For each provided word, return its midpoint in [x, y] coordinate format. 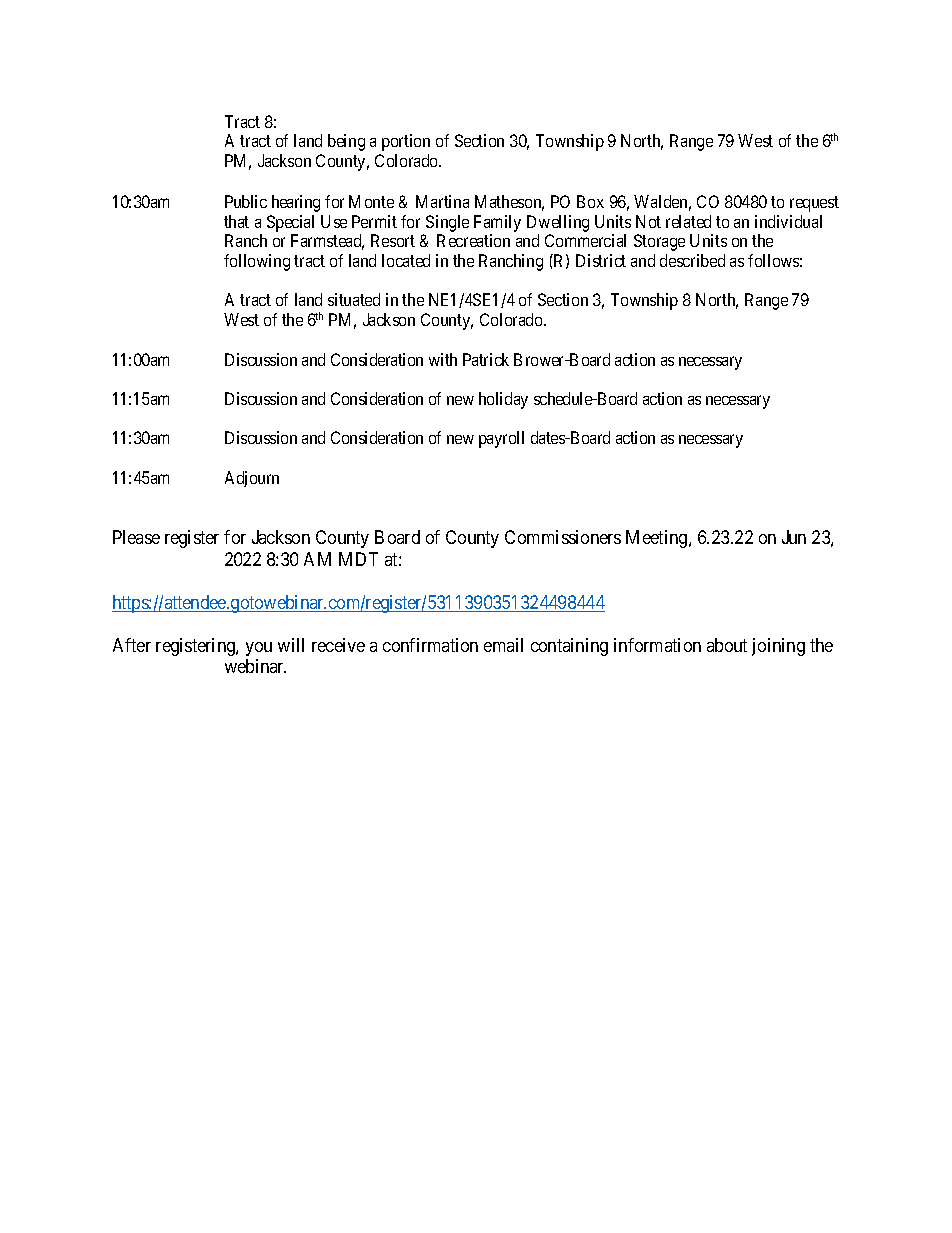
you [259, 649]
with [443, 359]
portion [406, 142]
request [814, 204]
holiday [503, 400]
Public [246, 201]
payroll [501, 439]
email [503, 645]
